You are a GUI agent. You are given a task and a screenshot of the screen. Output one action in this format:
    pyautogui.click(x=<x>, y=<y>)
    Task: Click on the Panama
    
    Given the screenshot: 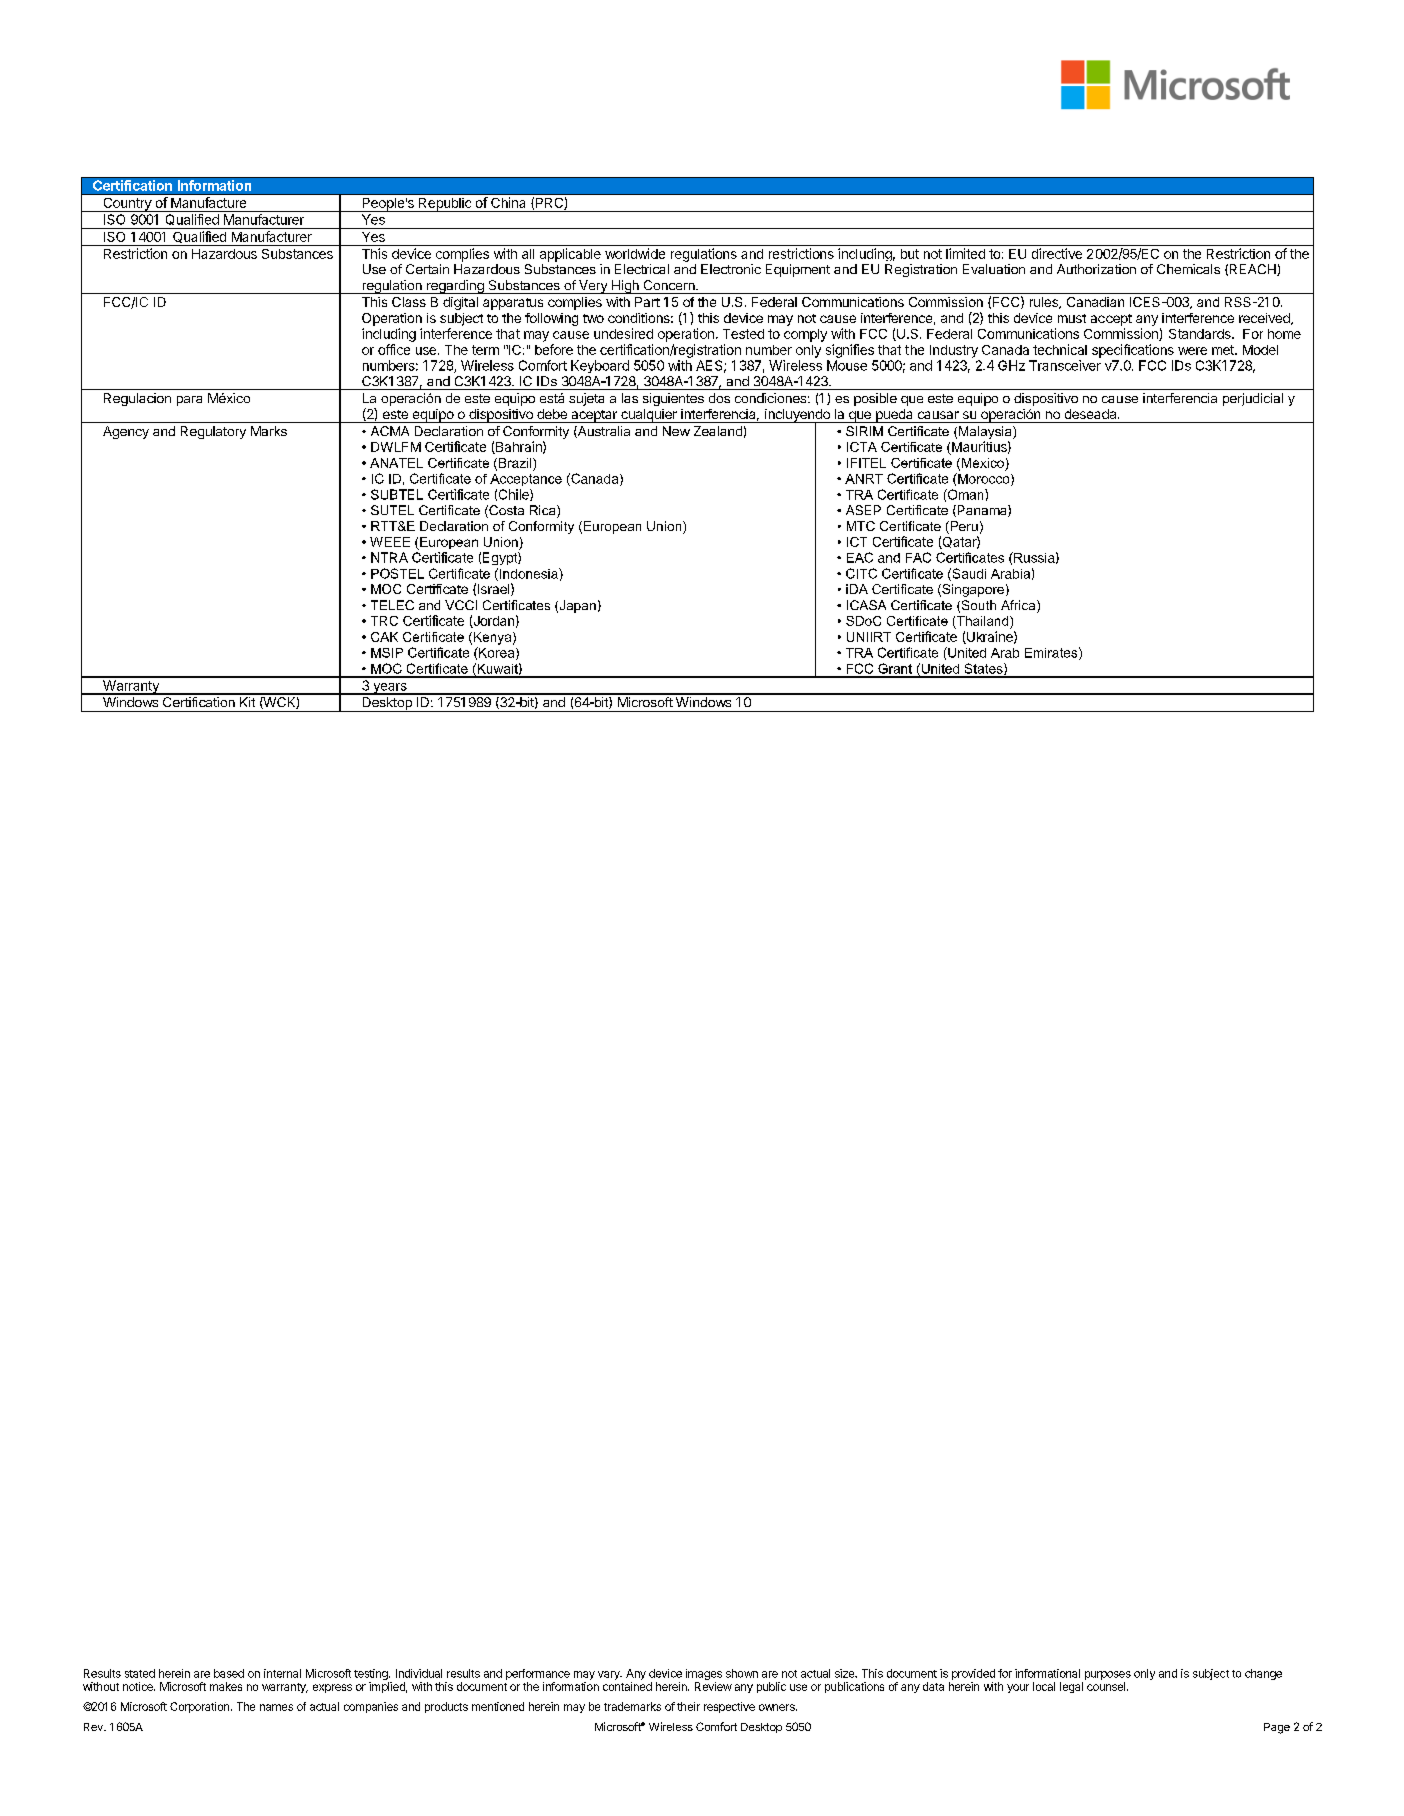 What is the action you would take?
    pyautogui.click(x=982, y=511)
